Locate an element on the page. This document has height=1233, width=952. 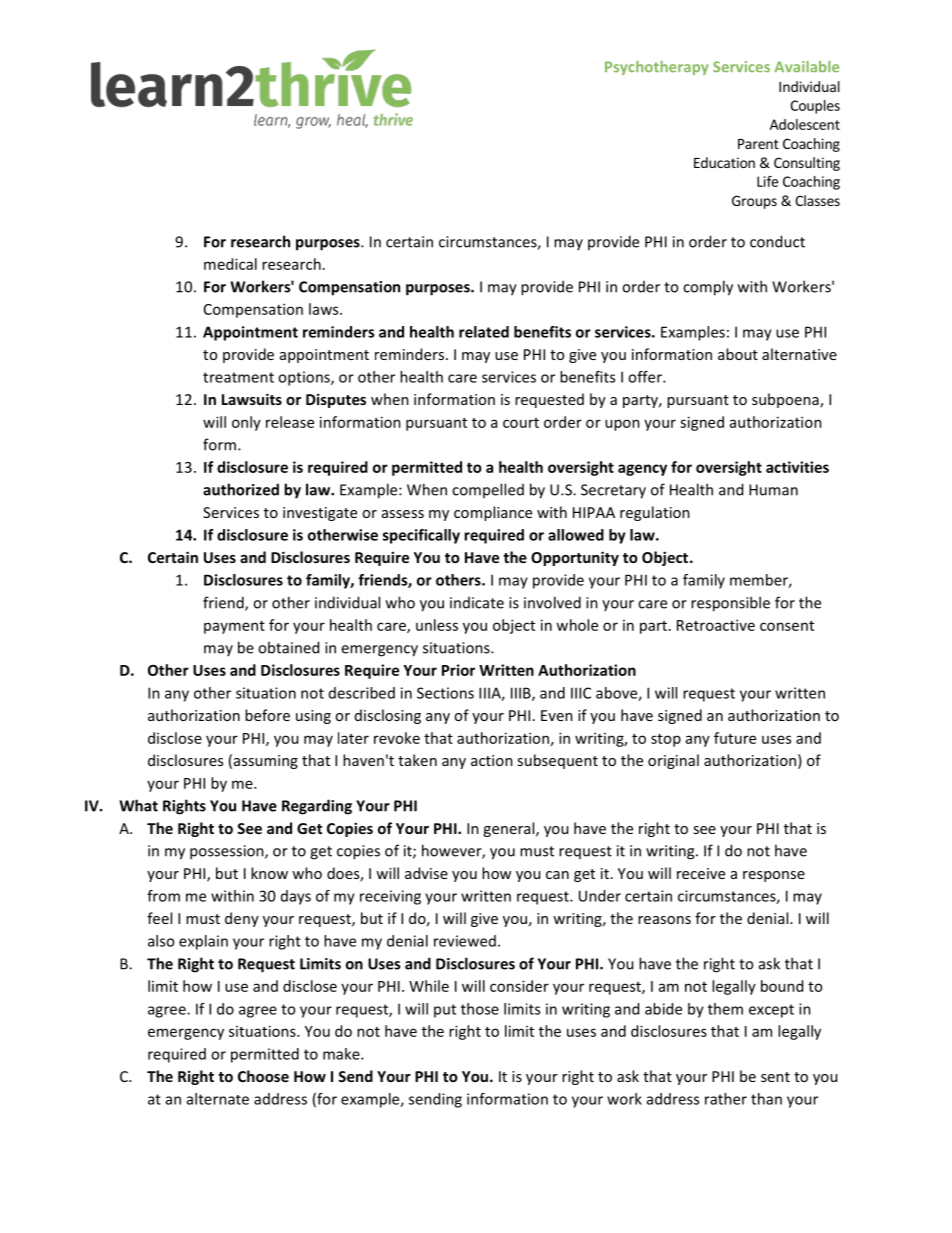
payment is located at coordinates (234, 627).
